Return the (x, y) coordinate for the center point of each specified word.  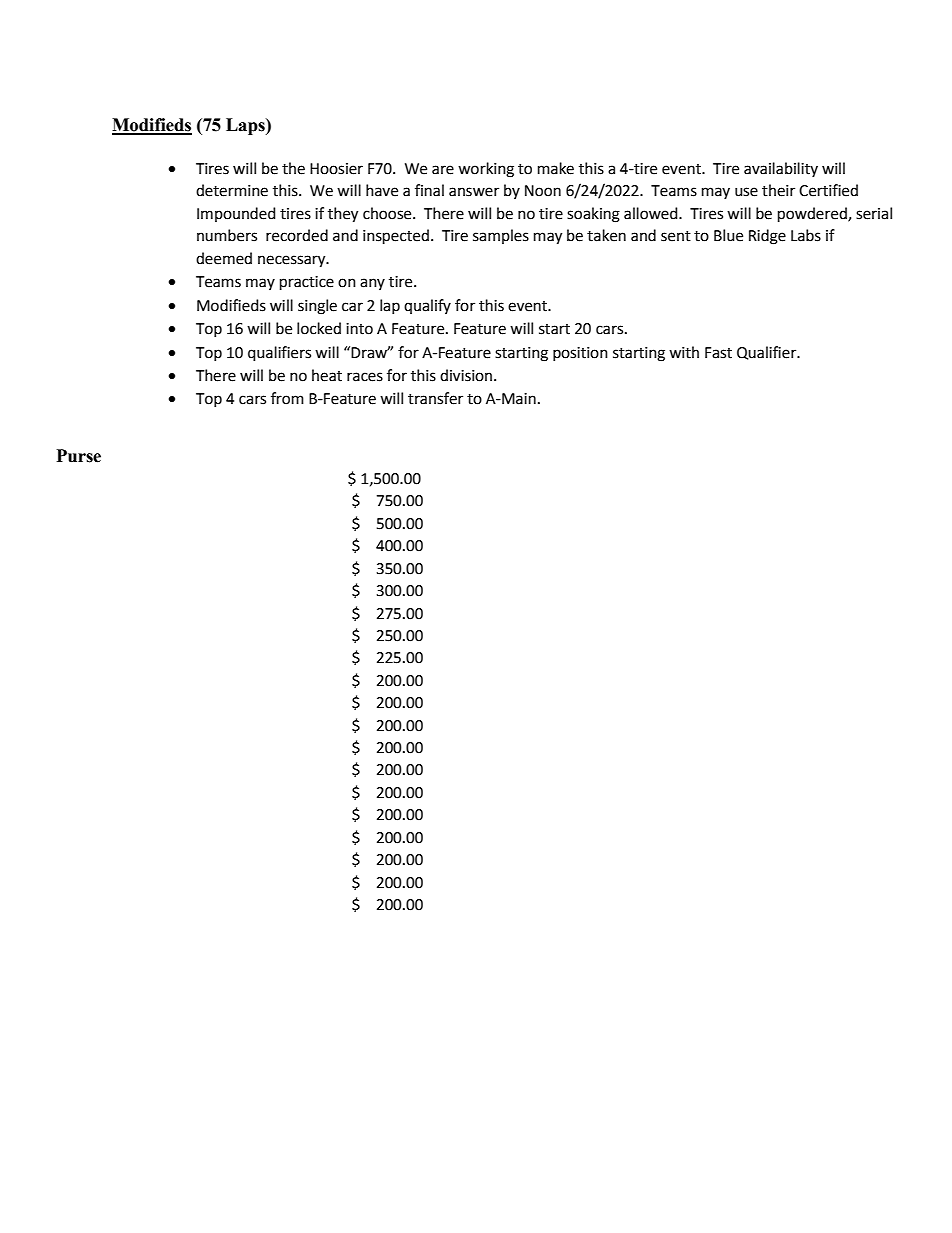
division (467, 375)
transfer (435, 398)
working (486, 170)
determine (232, 190)
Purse (78, 456)
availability (781, 169)
